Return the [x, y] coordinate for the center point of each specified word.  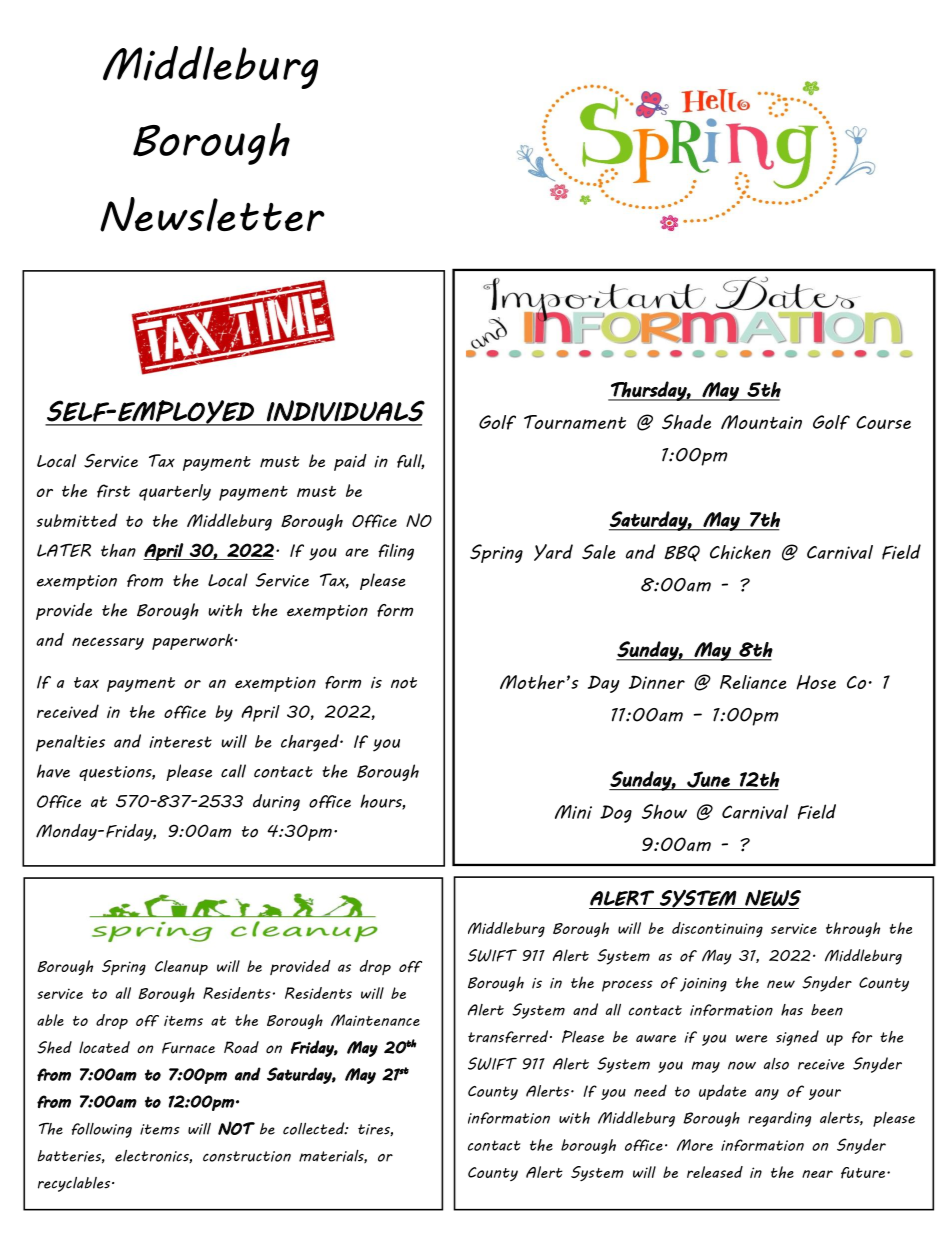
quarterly [175, 492]
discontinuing [717, 929]
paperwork [192, 642]
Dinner [657, 682]
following [102, 1130]
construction [247, 1156]
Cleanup [181, 967]
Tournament [575, 422]
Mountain [761, 422]
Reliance [753, 682]
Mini [573, 812]
